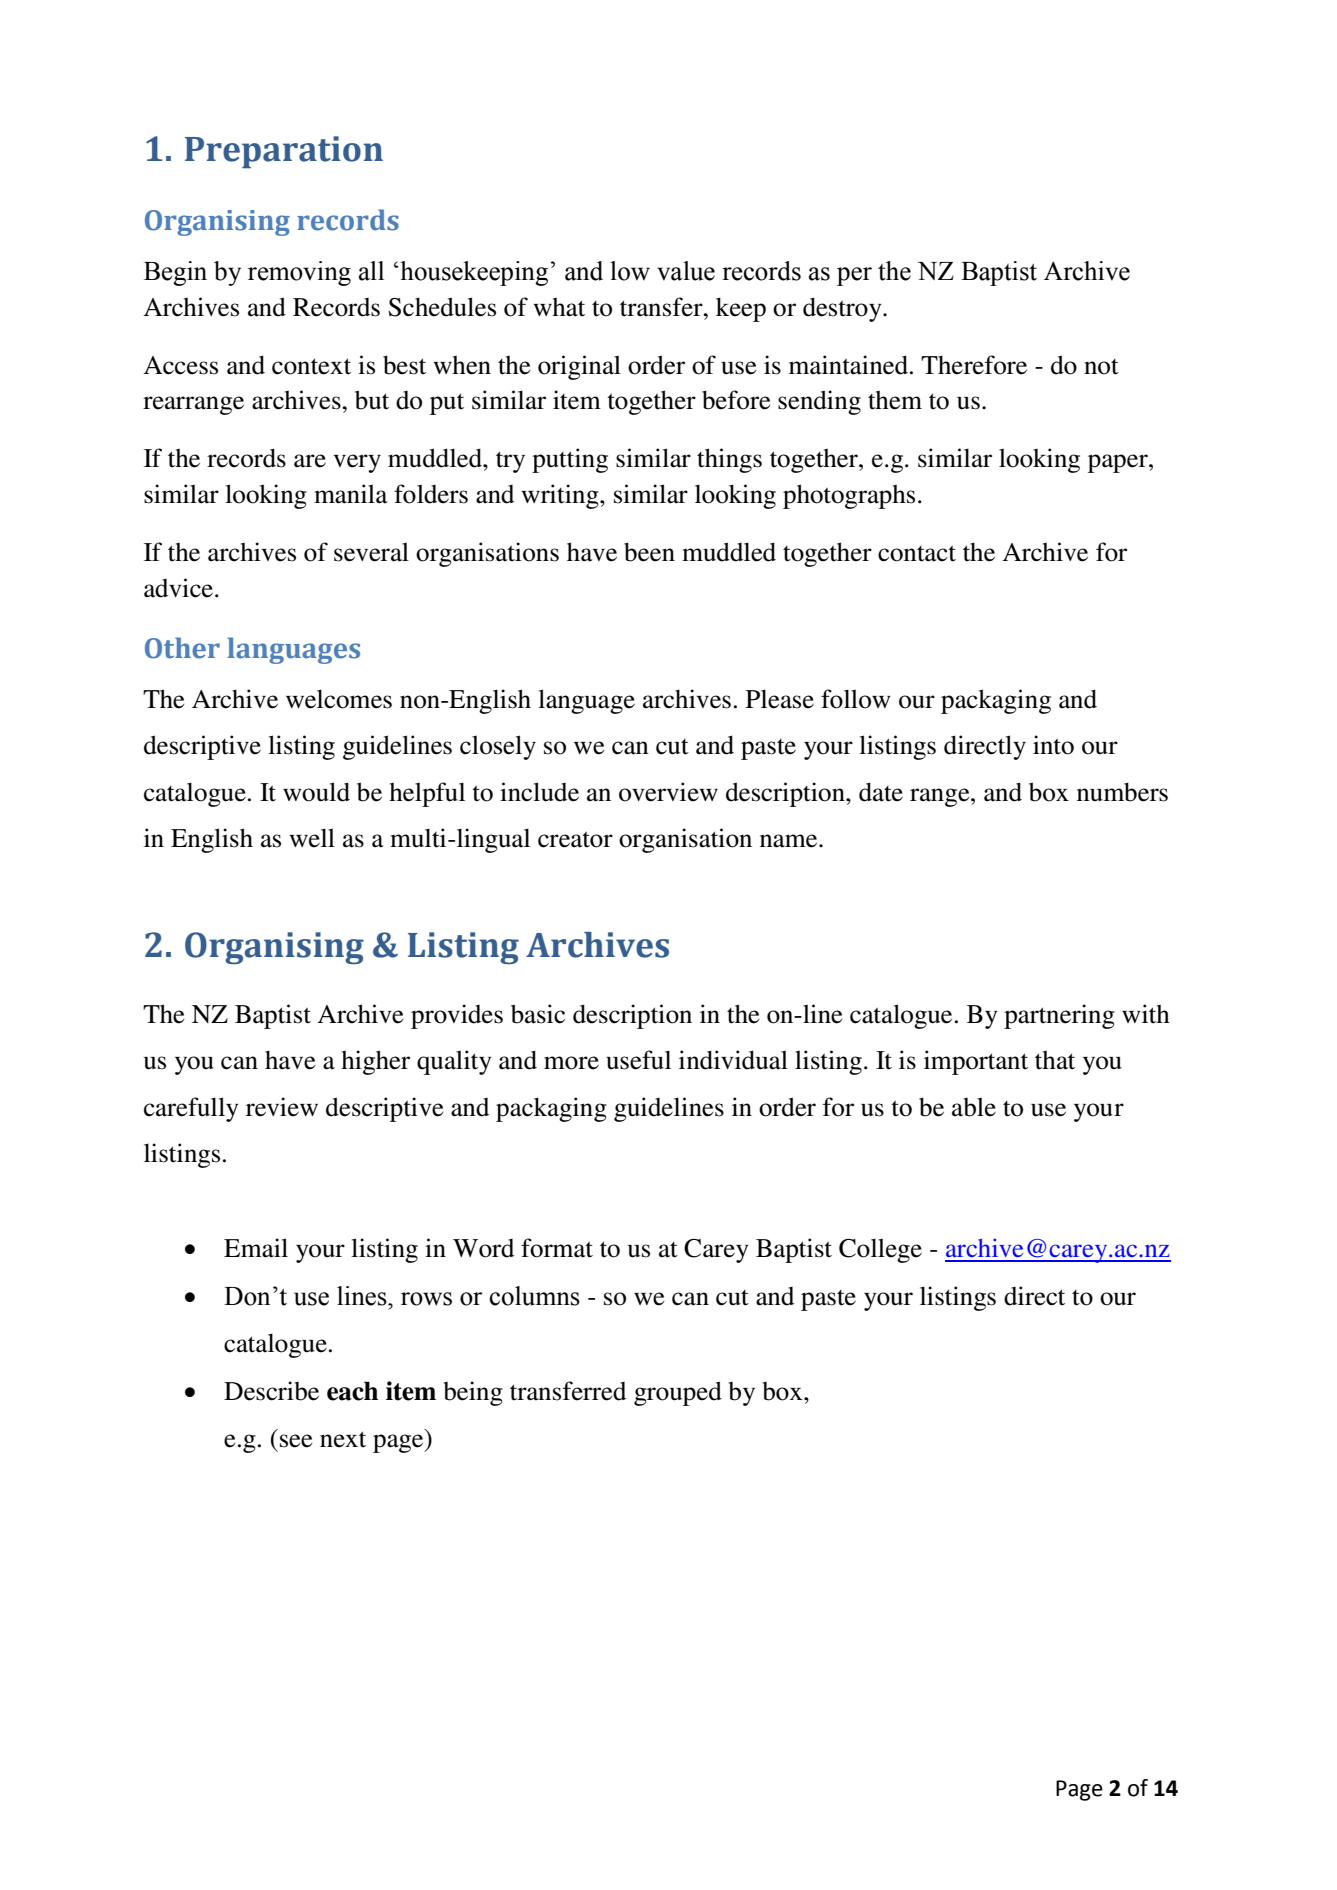 This image has height=1890, width=1337. What do you see at coordinates (668, 792) in the image?
I see `overview` at bounding box center [668, 792].
